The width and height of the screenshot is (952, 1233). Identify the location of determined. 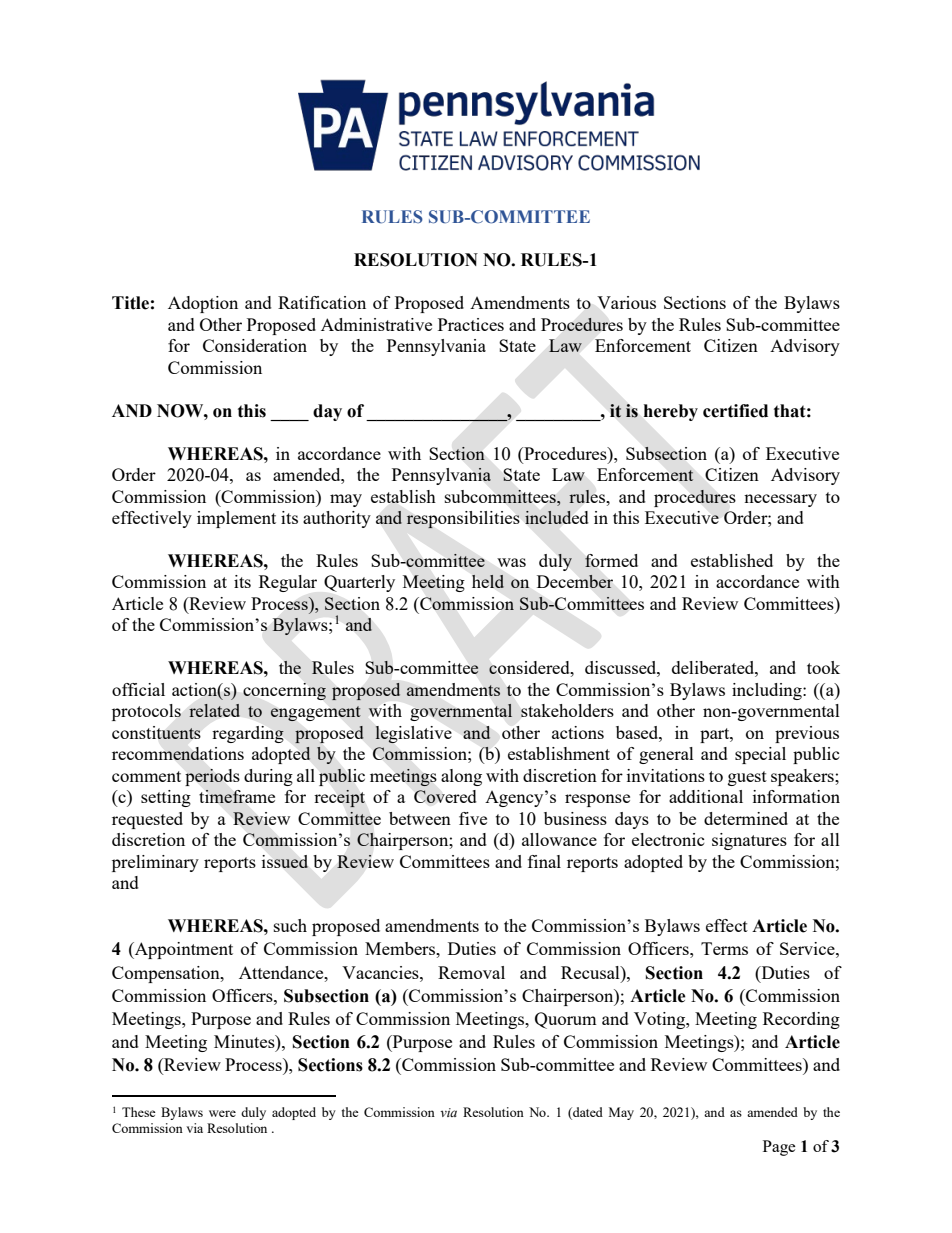
(746, 818).
